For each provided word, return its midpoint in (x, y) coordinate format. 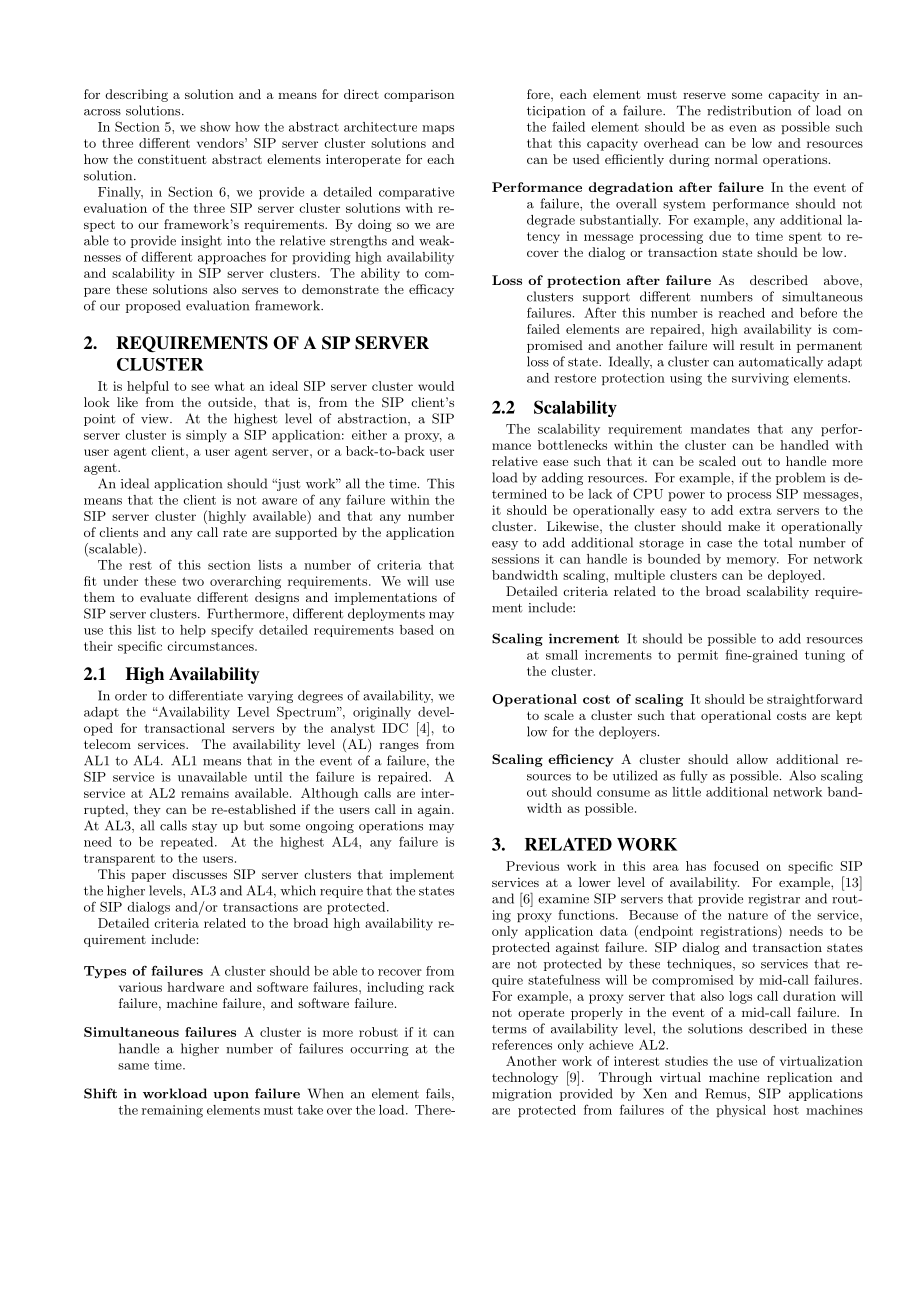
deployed (796, 576)
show (215, 127)
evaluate (165, 597)
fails (439, 1094)
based (417, 630)
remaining (172, 1111)
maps (438, 129)
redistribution (749, 110)
